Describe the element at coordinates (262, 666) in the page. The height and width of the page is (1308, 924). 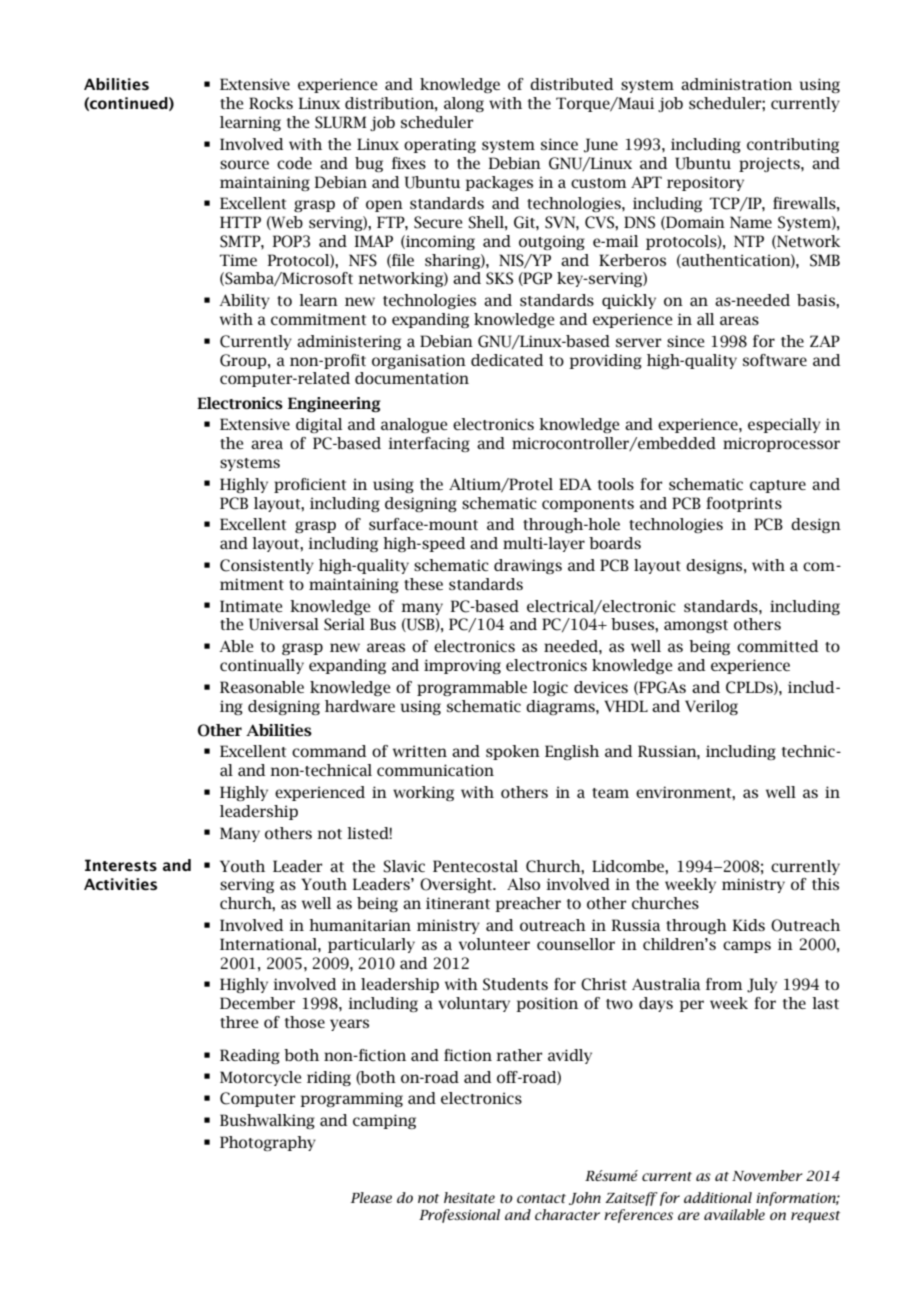
I see `continually` at that location.
